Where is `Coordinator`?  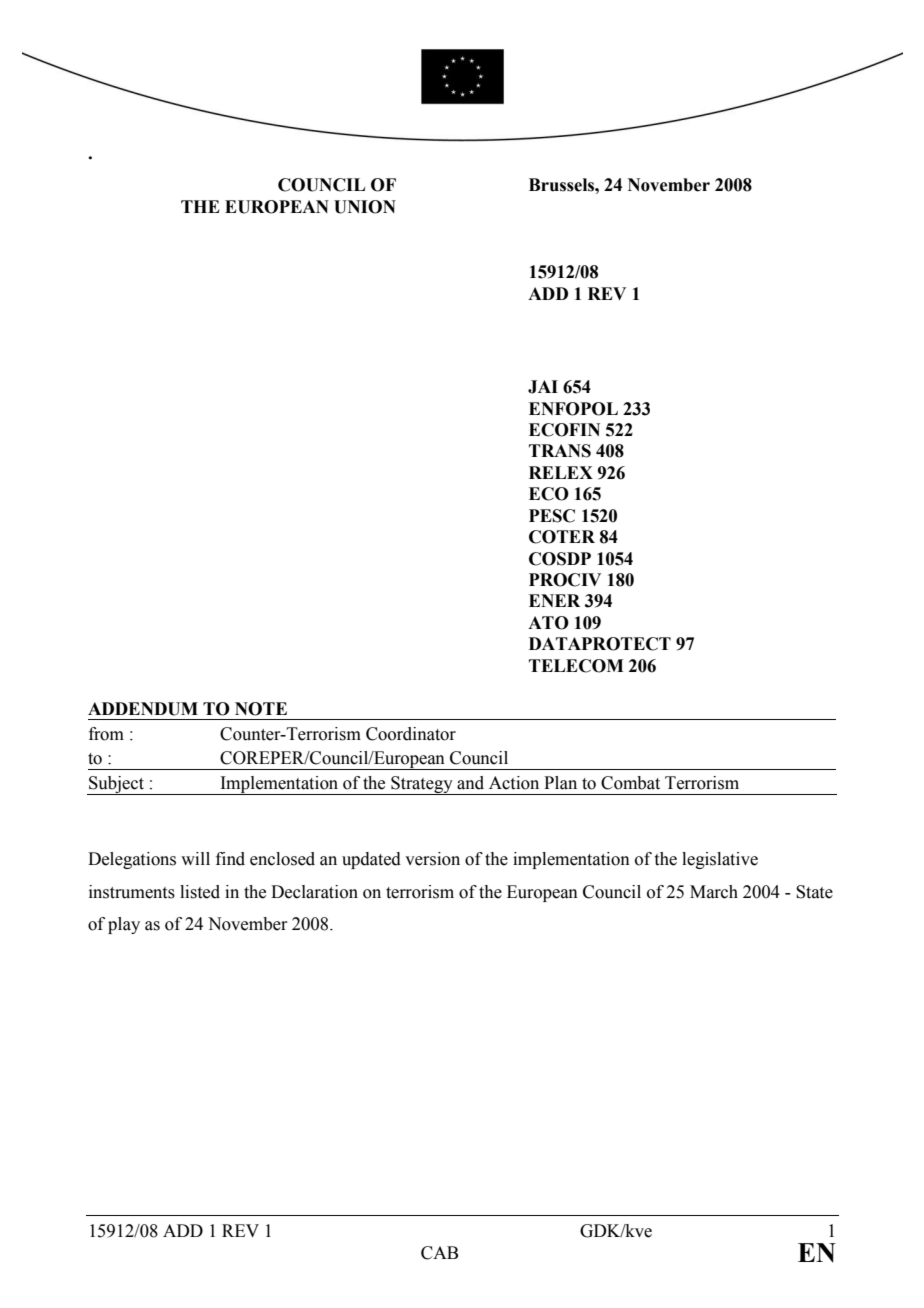 Coordinator is located at coordinates (411, 734).
